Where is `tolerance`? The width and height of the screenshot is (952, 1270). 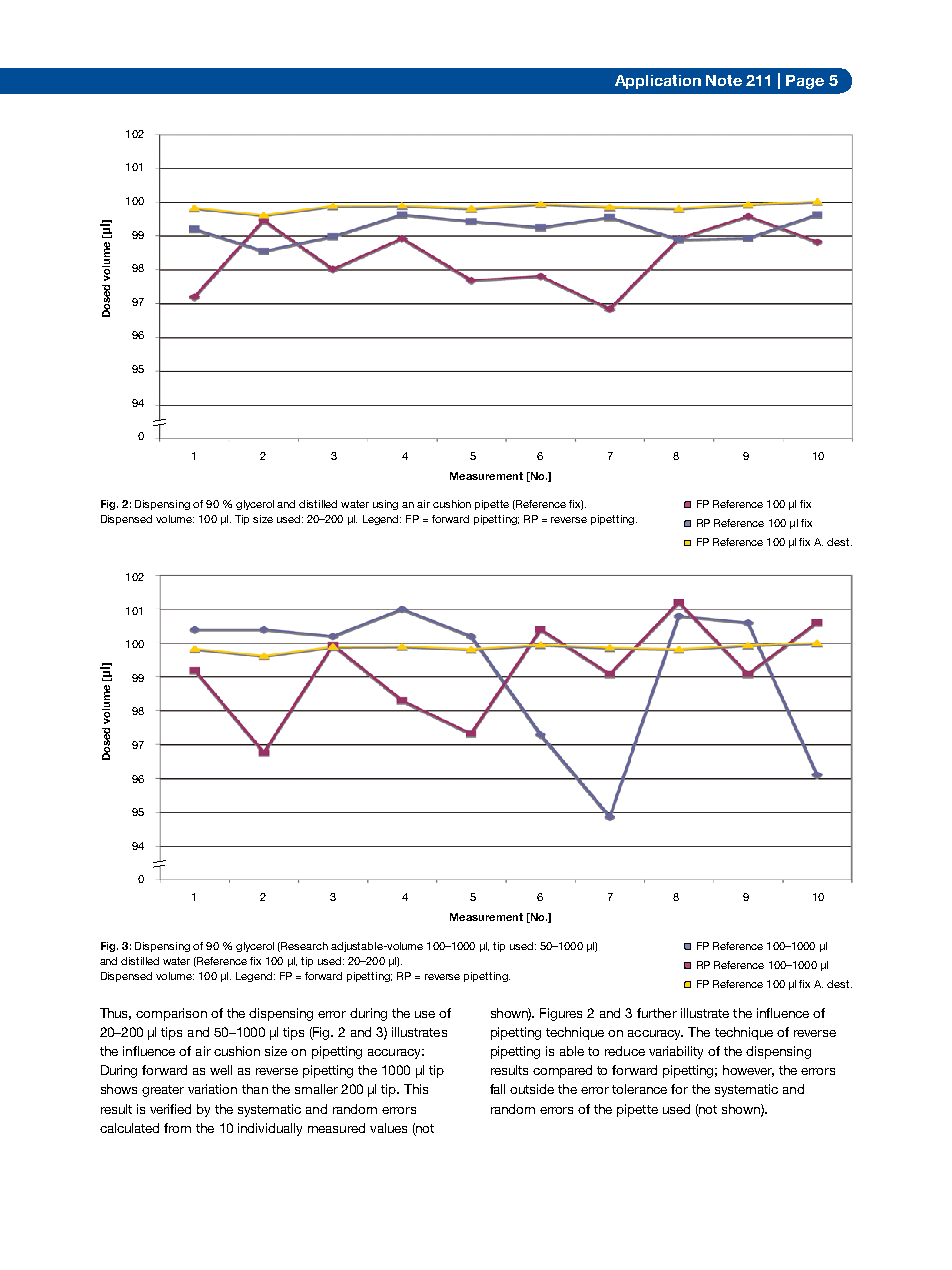
tolerance is located at coordinates (639, 1089).
